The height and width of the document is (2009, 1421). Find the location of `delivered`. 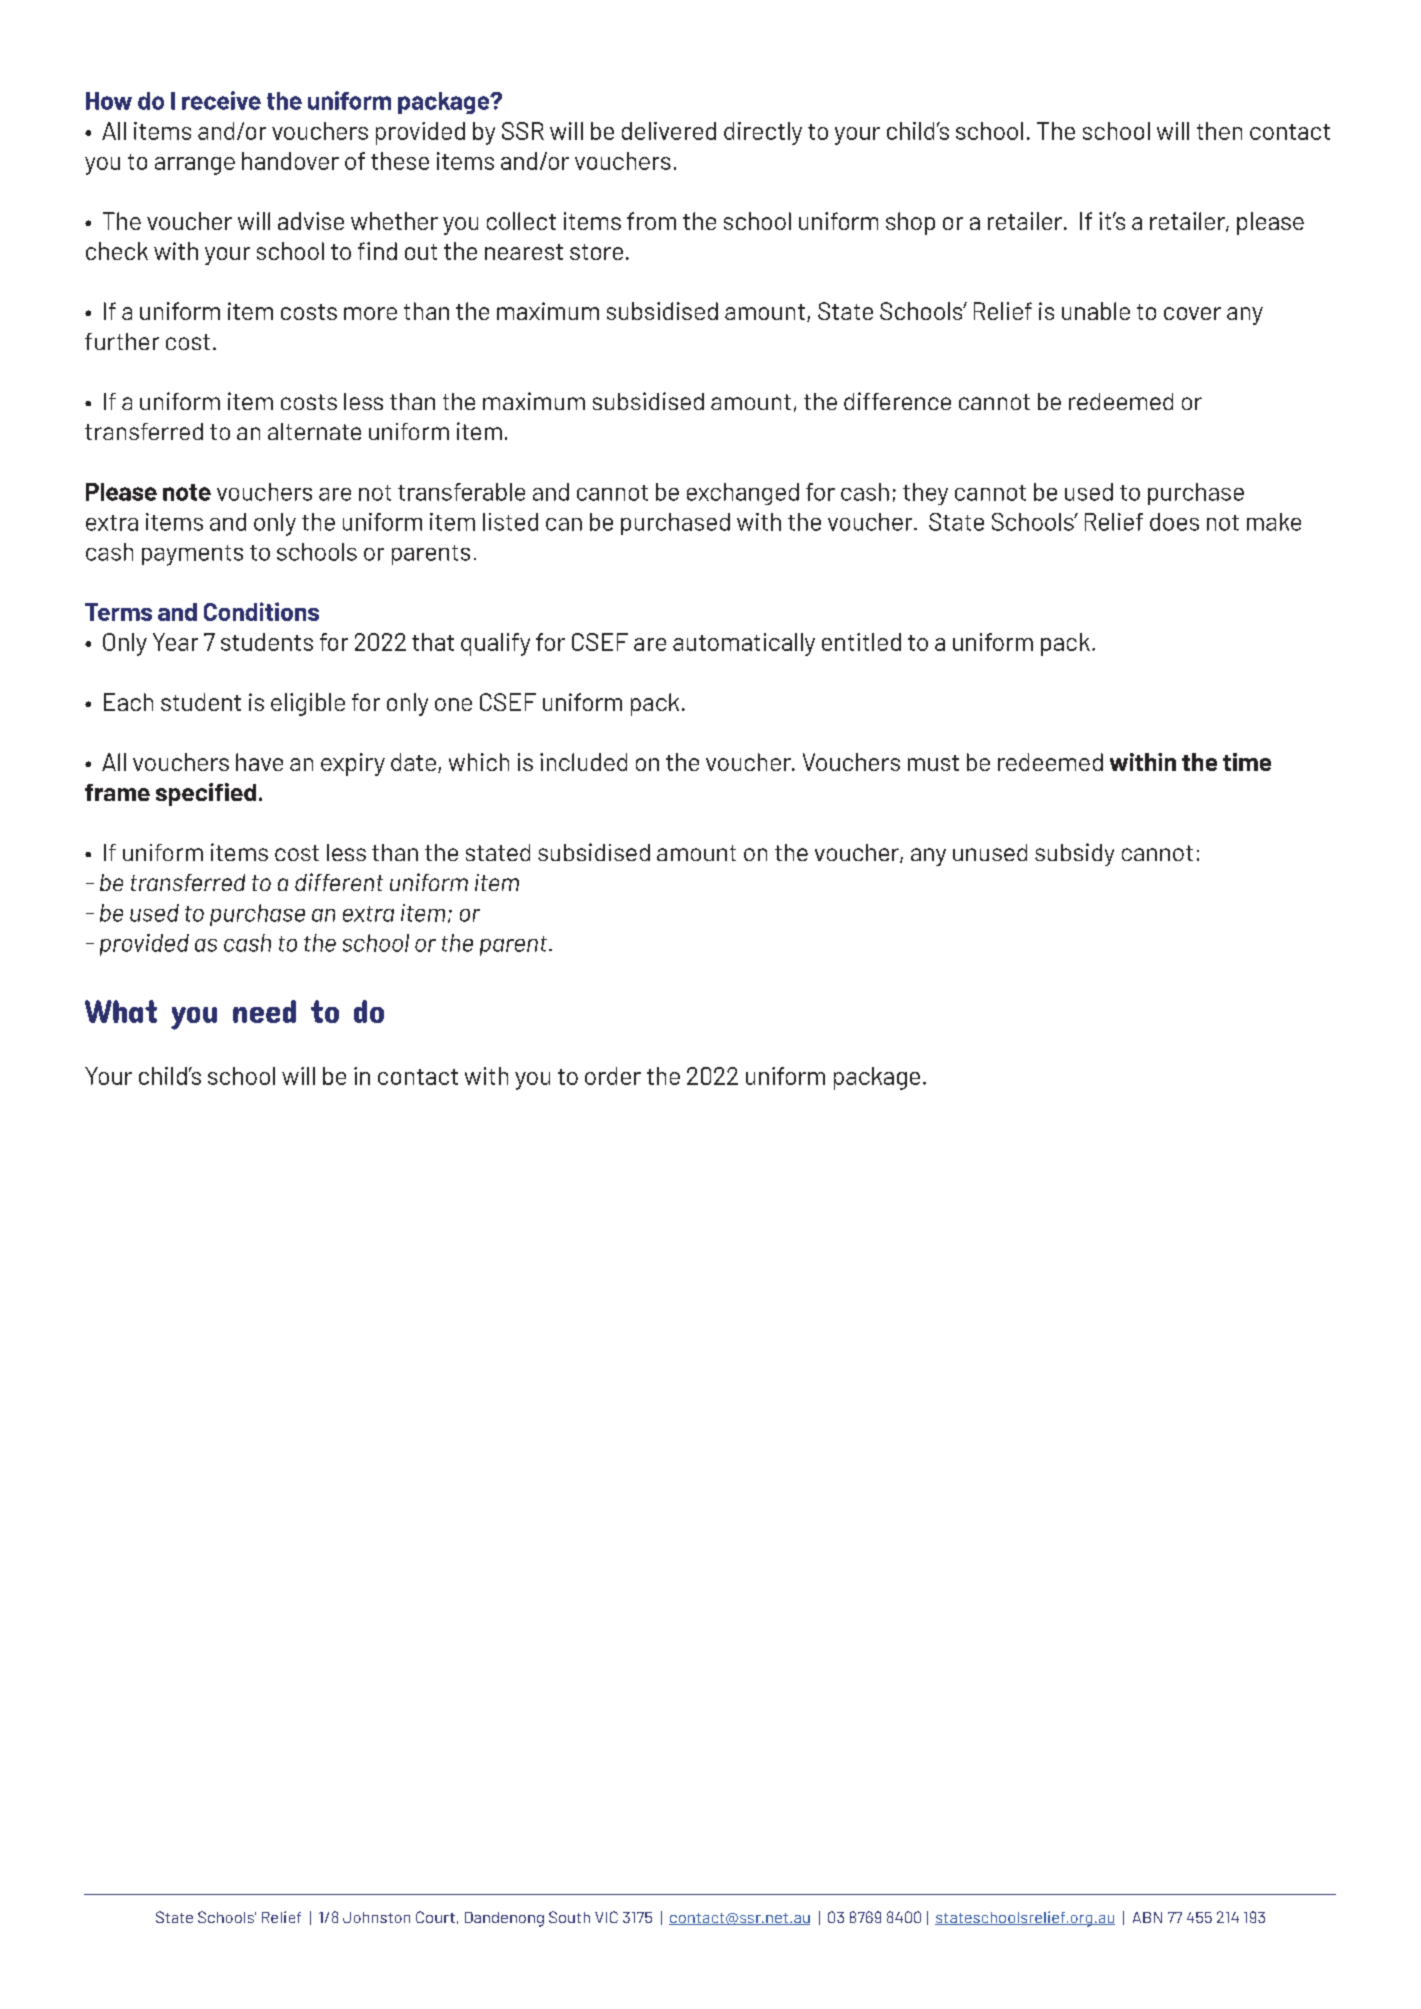

delivered is located at coordinates (669, 131).
